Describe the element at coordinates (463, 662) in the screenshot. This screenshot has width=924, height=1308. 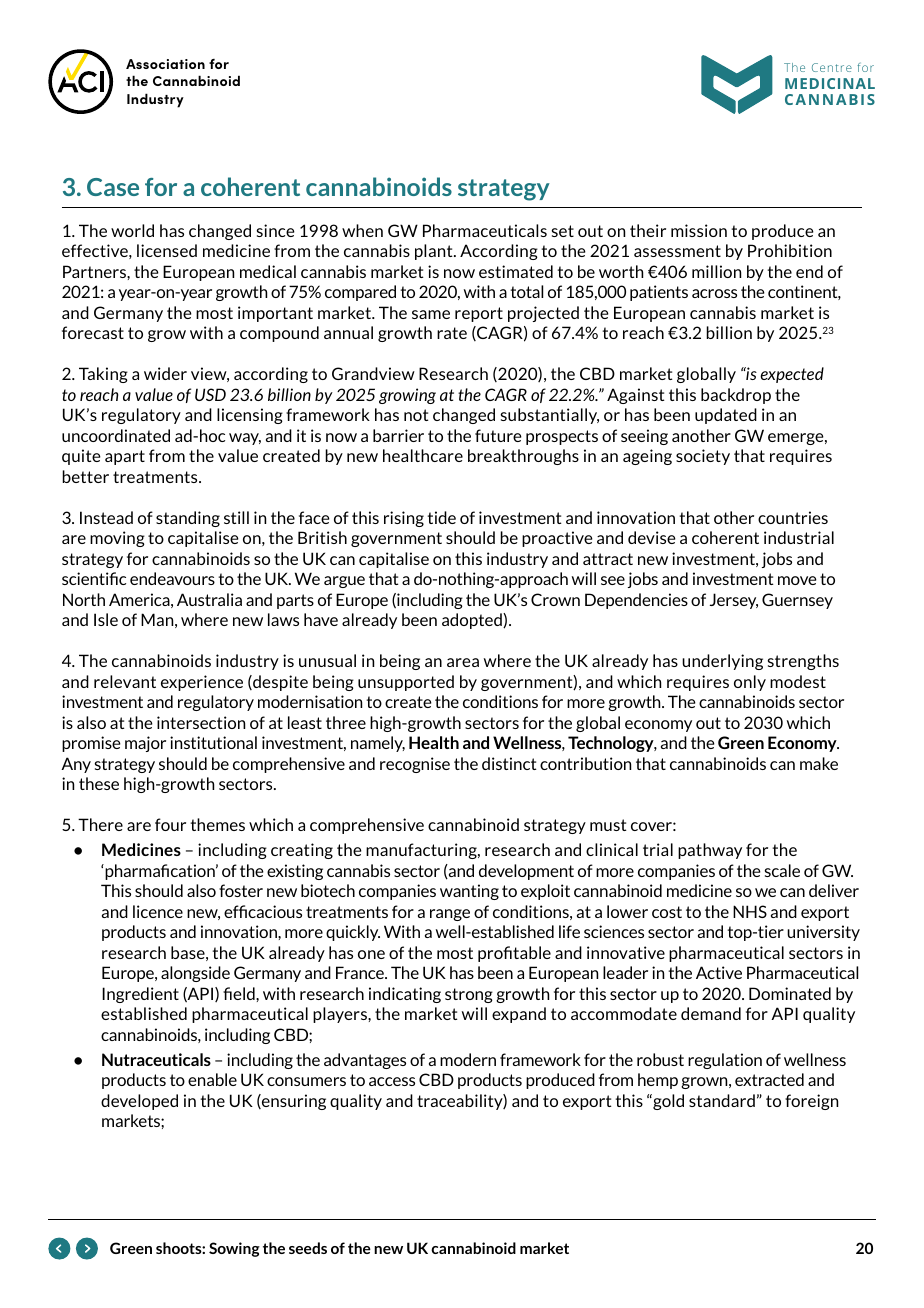
I see `area` at that location.
